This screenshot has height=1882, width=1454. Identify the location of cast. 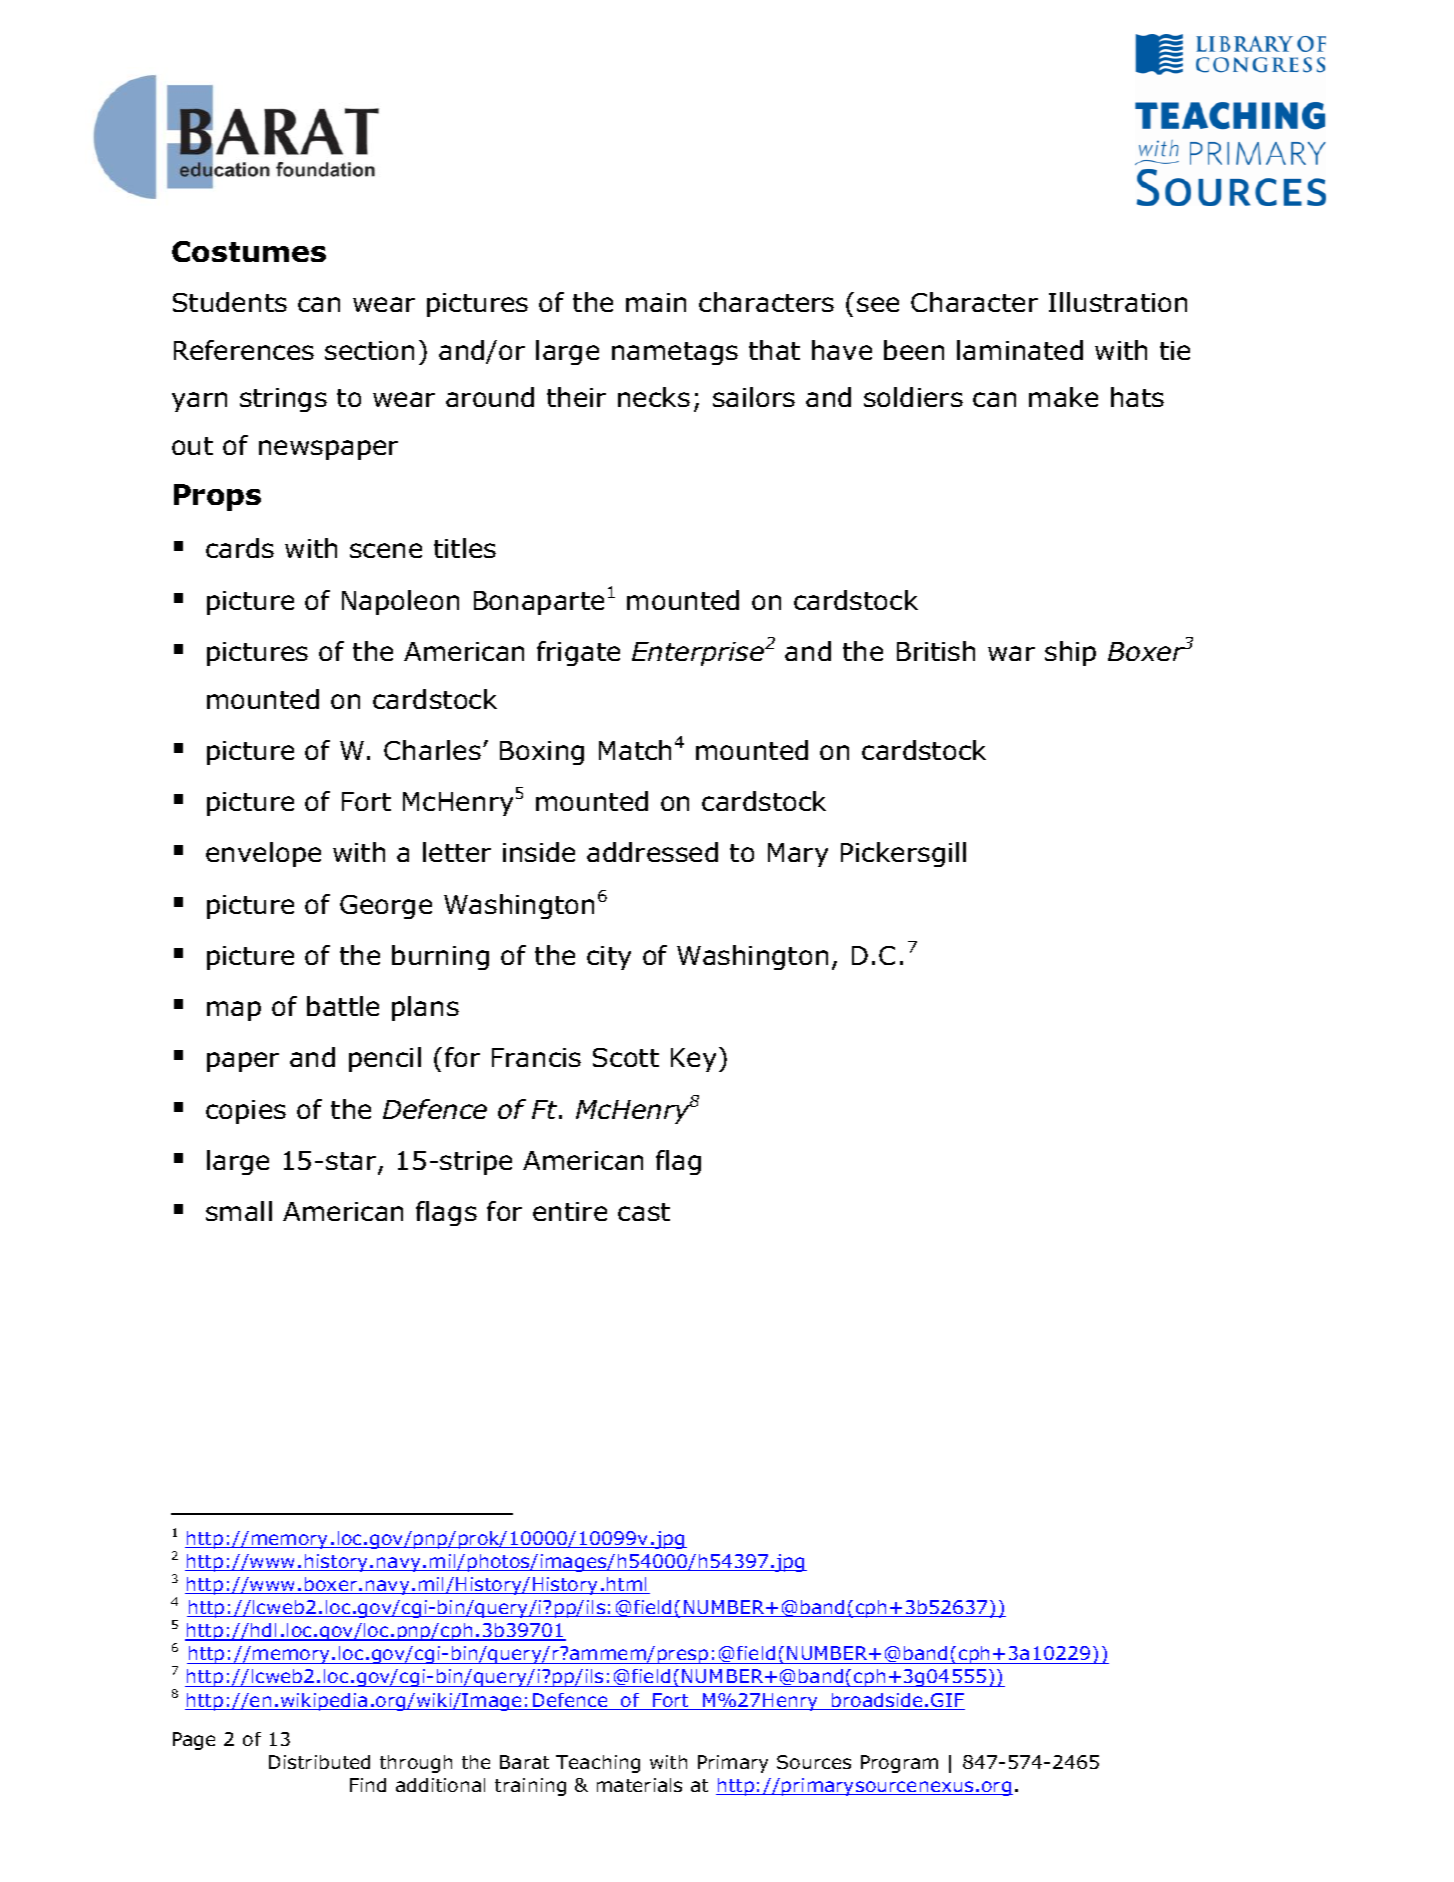
(644, 1212).
